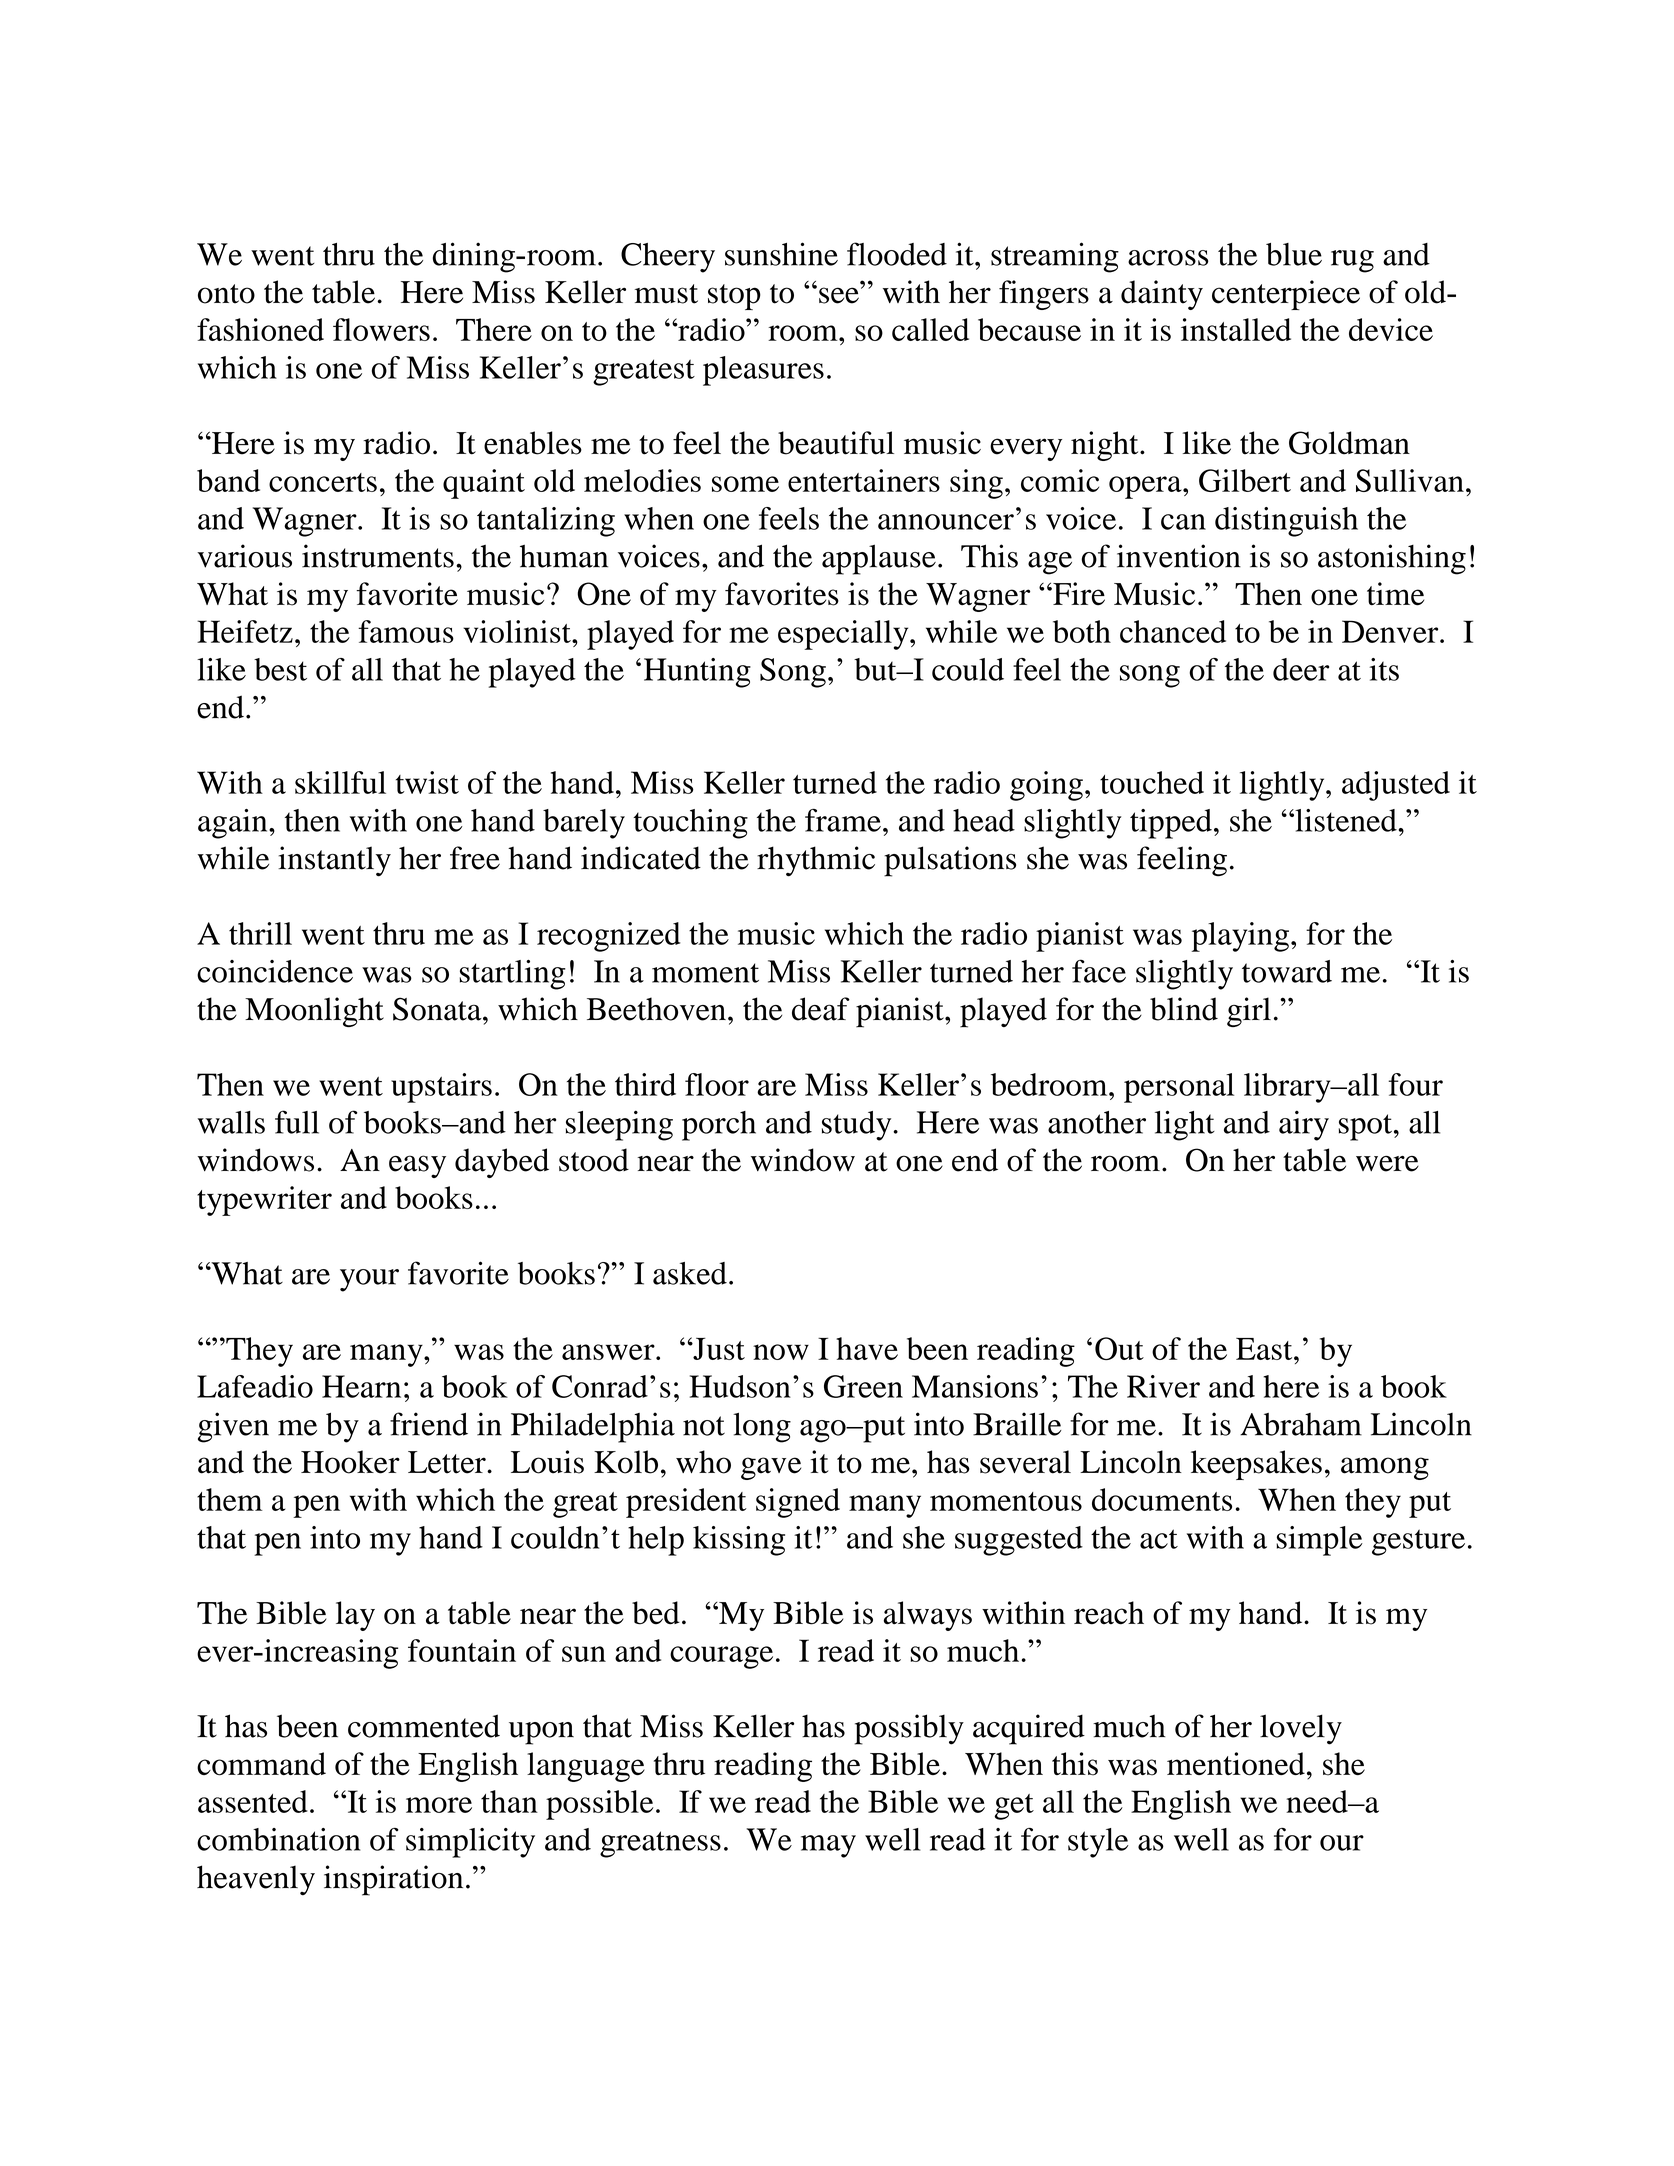 This screenshot has width=1674, height=2166. Describe the element at coordinates (839, 295) in the screenshot. I see `see` at that location.
